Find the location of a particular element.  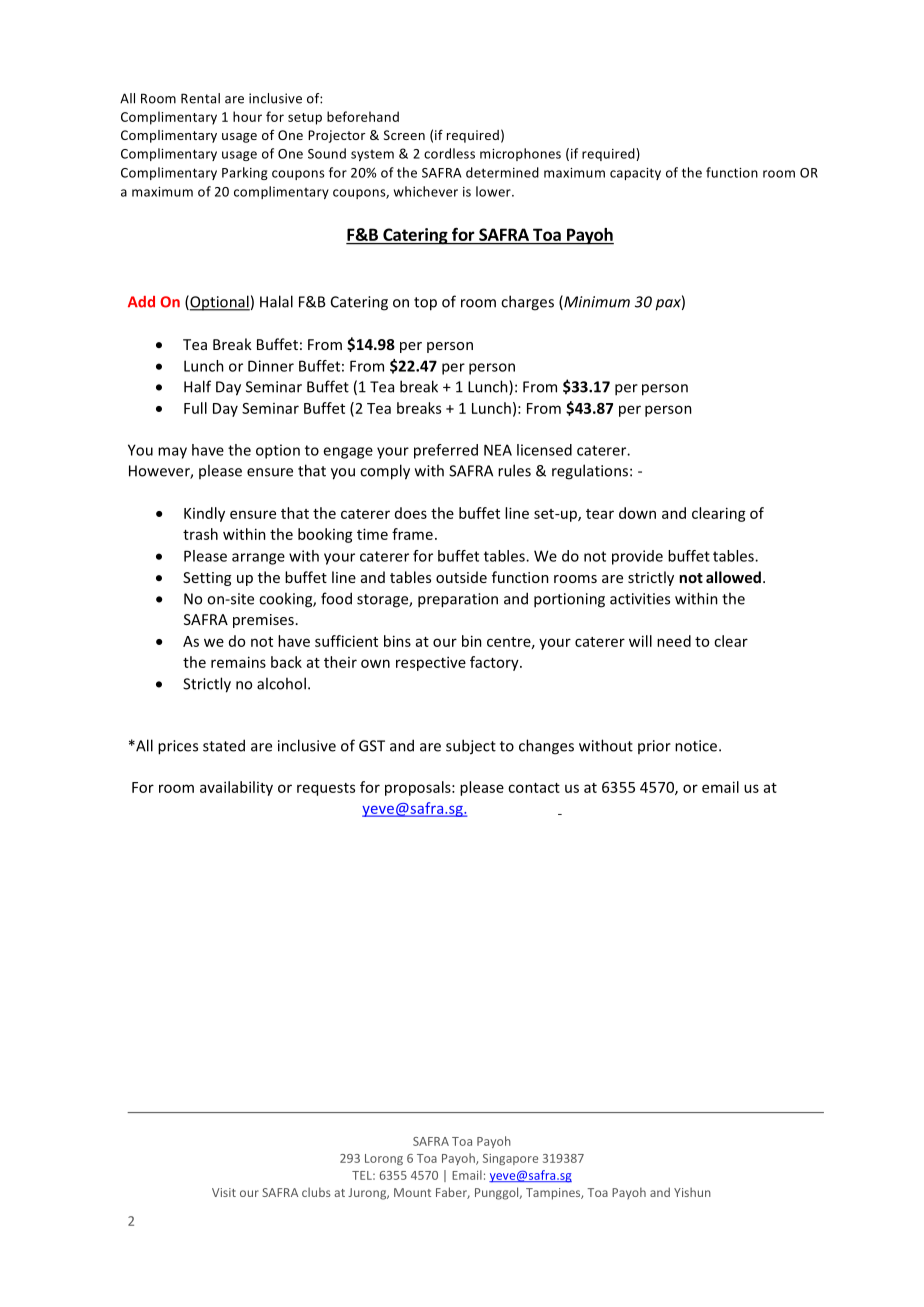

Visit is located at coordinates (224, 1192).
